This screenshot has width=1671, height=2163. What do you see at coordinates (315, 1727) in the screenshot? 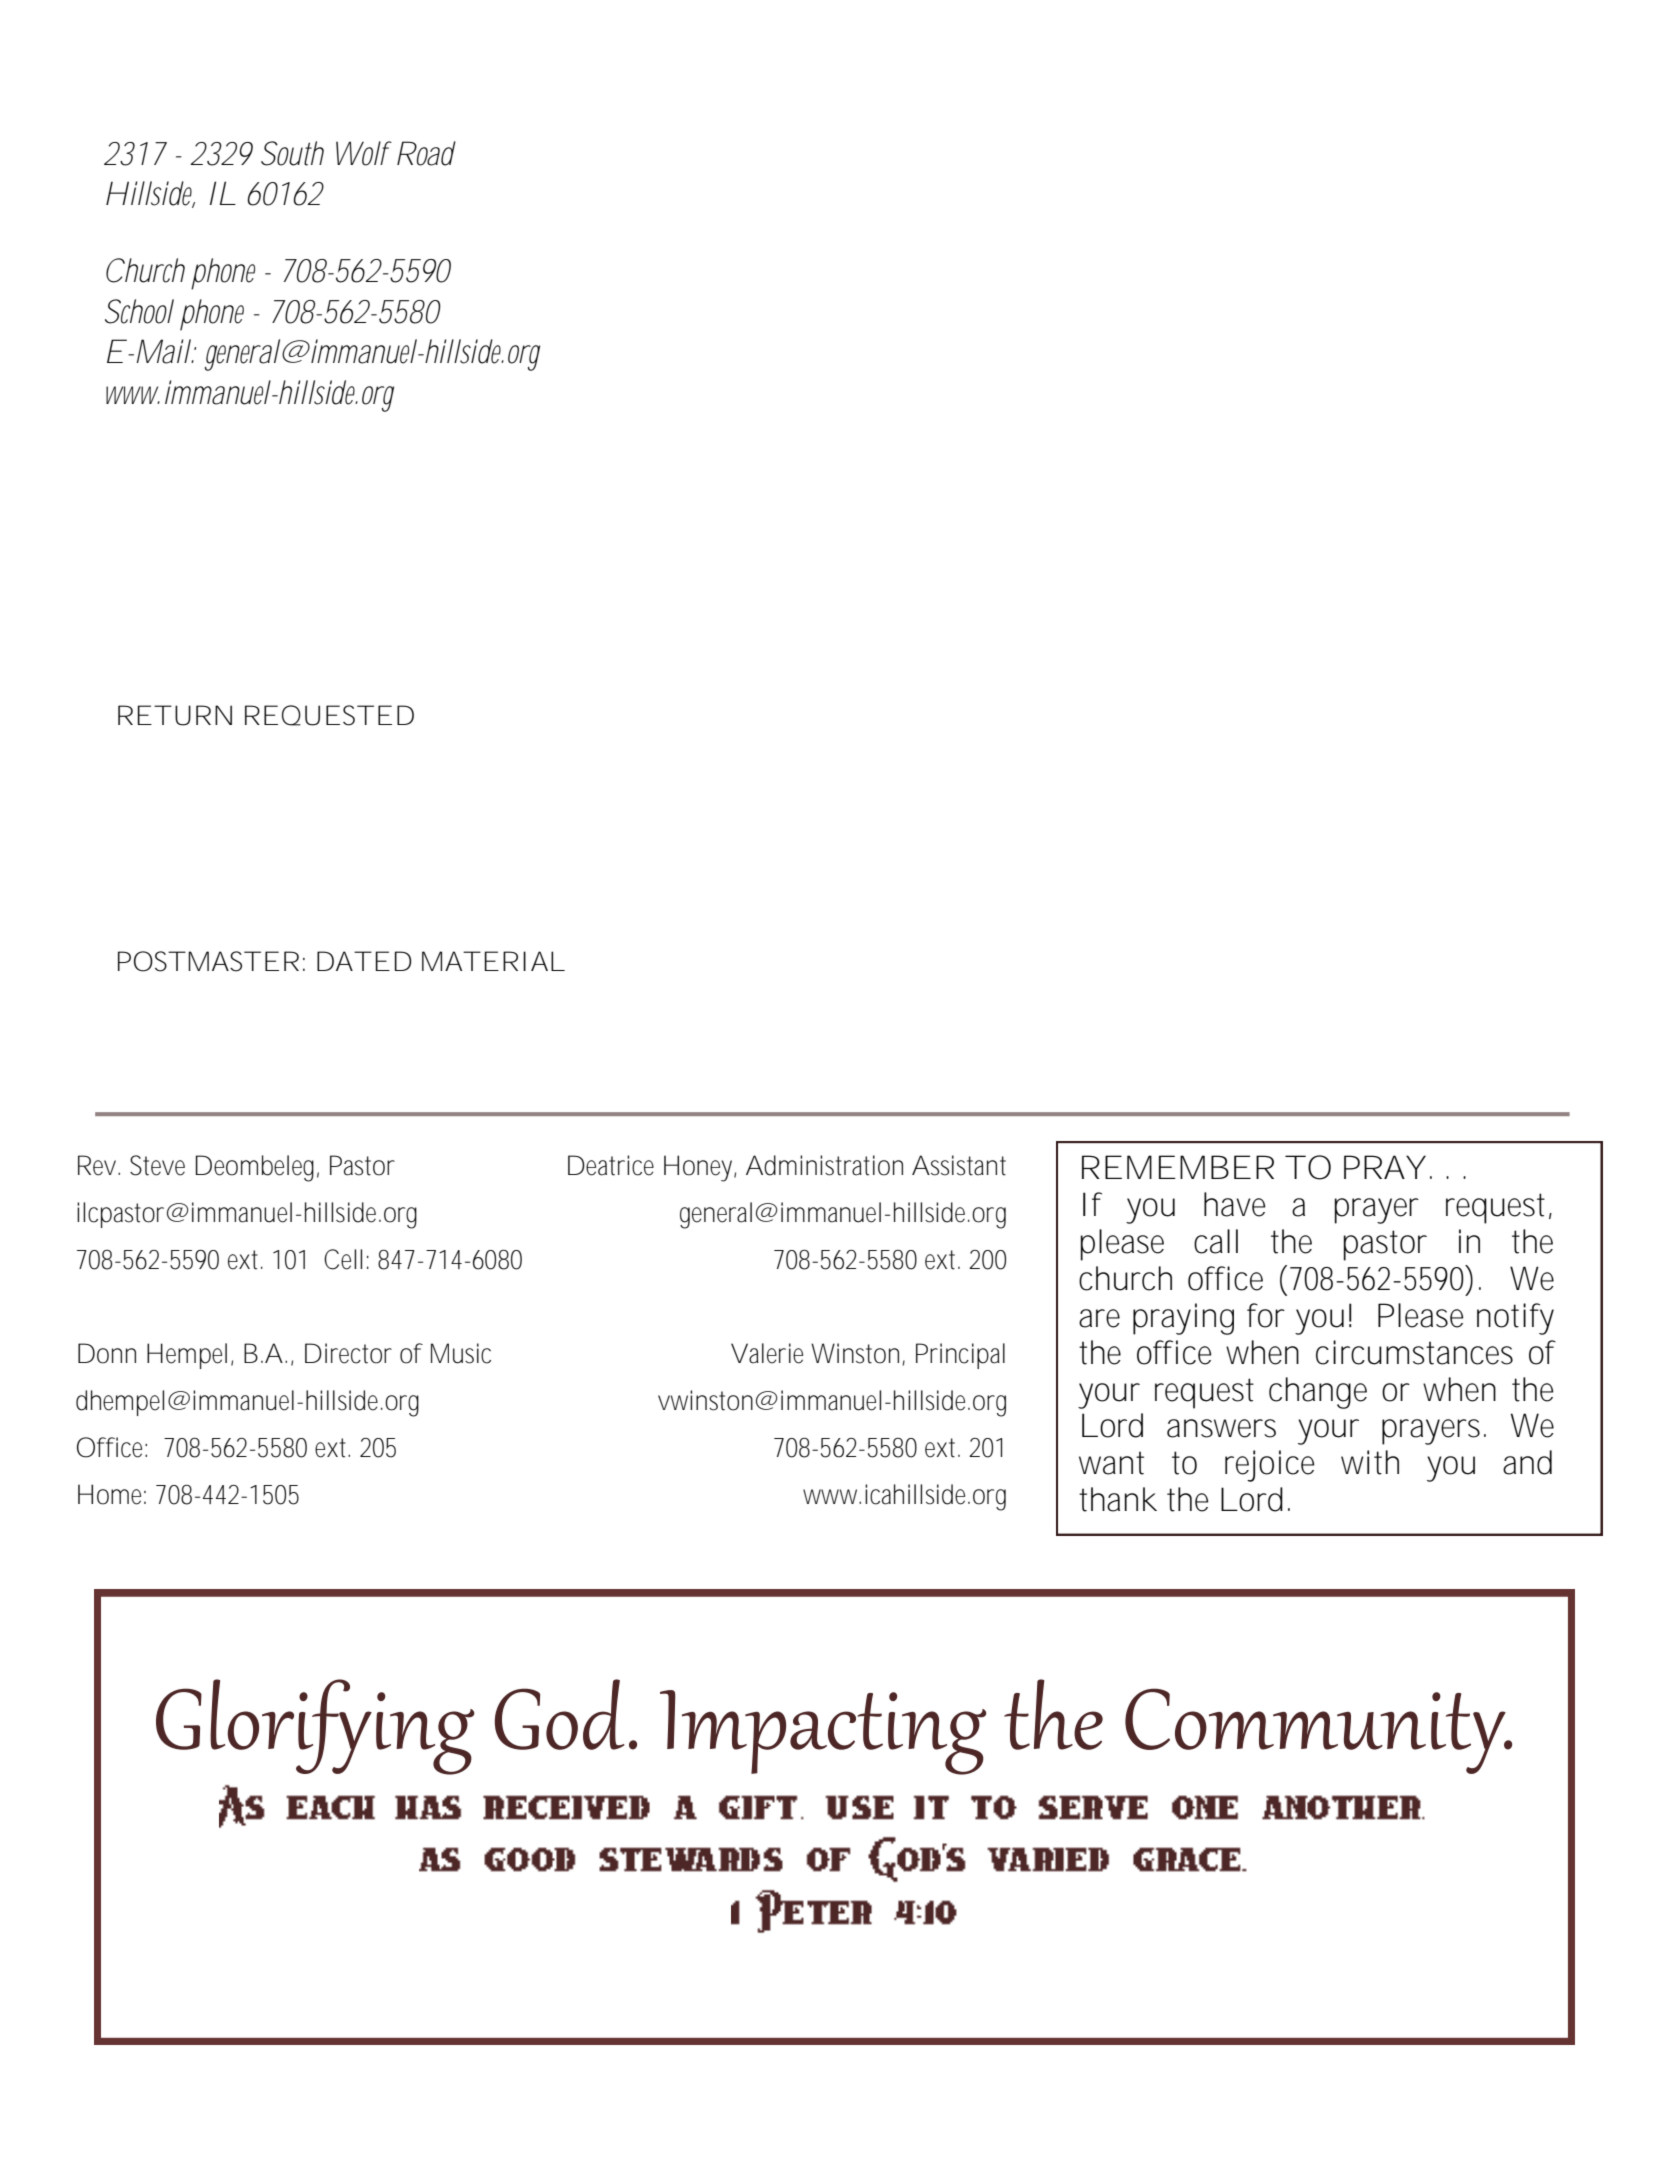
I see `Glorifying` at bounding box center [315, 1727].
